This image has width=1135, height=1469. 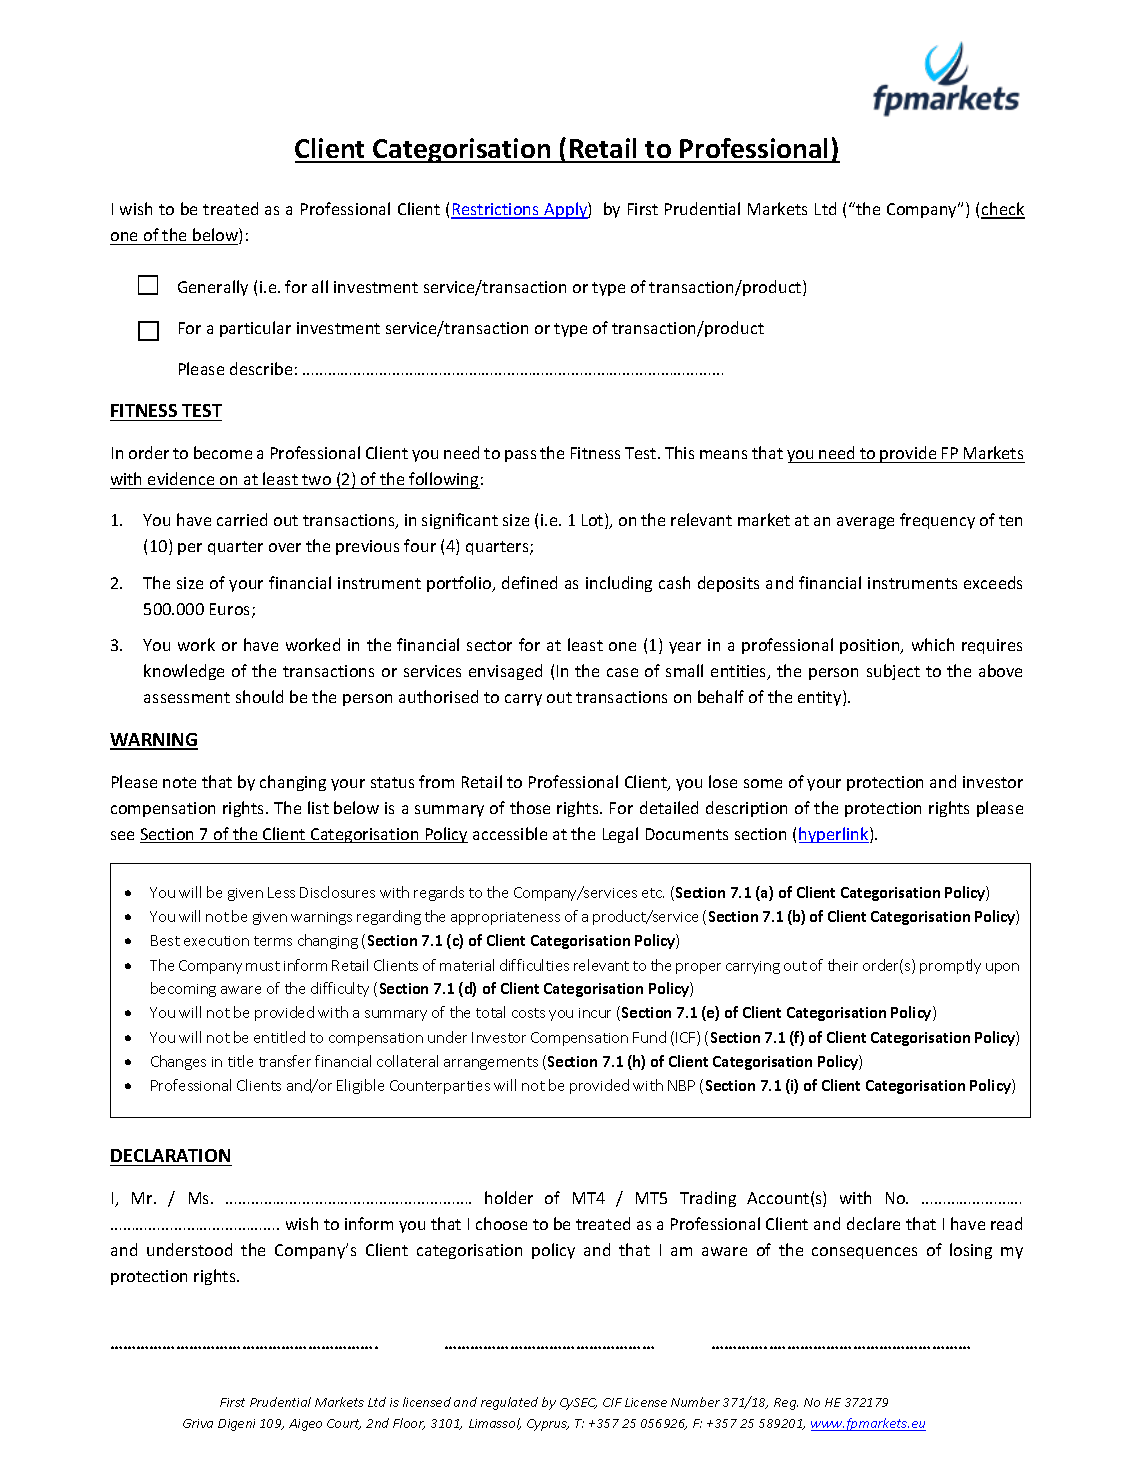 I want to click on hyperlink, so click(x=835, y=835).
